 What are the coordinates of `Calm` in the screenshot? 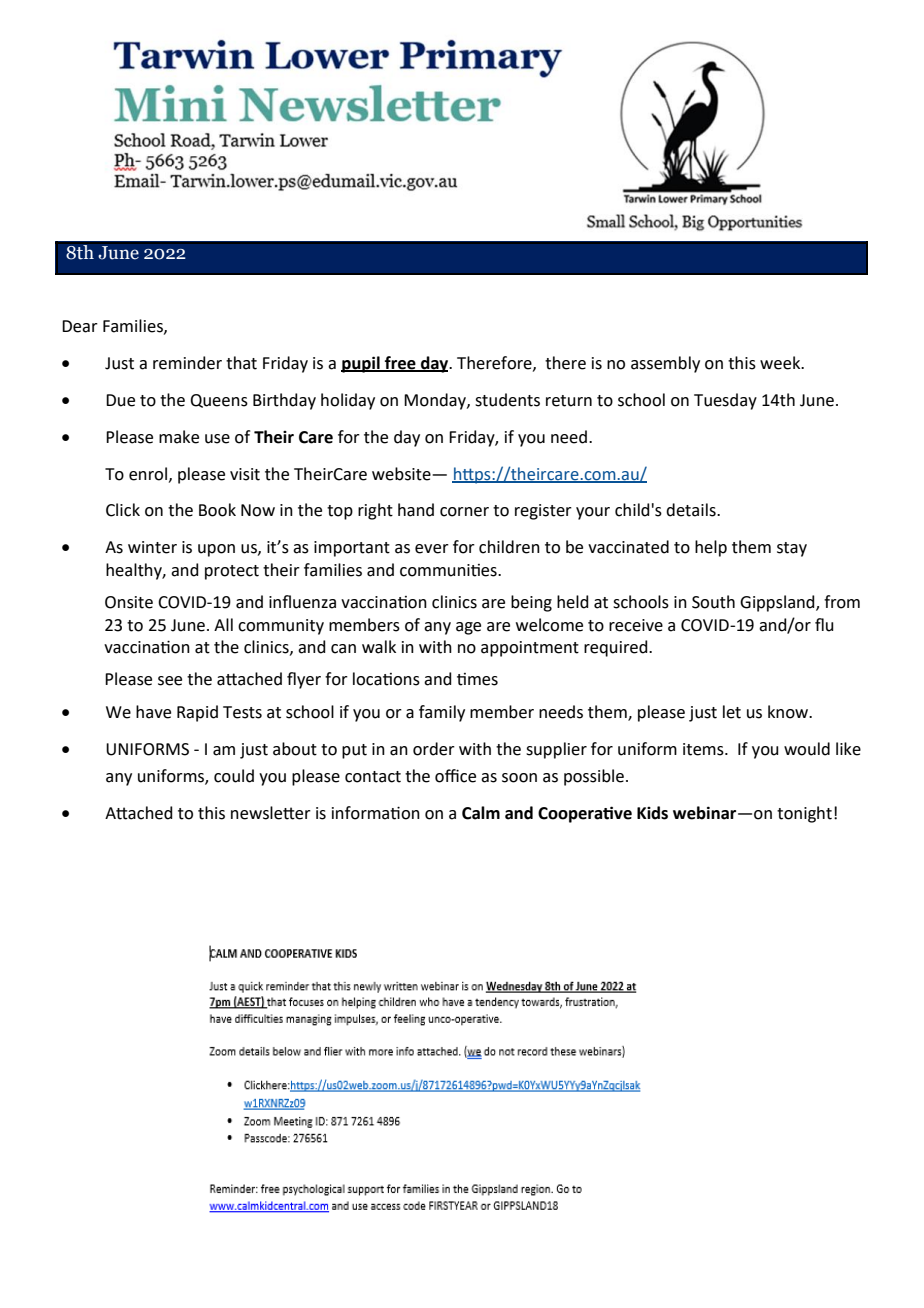 It's located at (481, 813).
